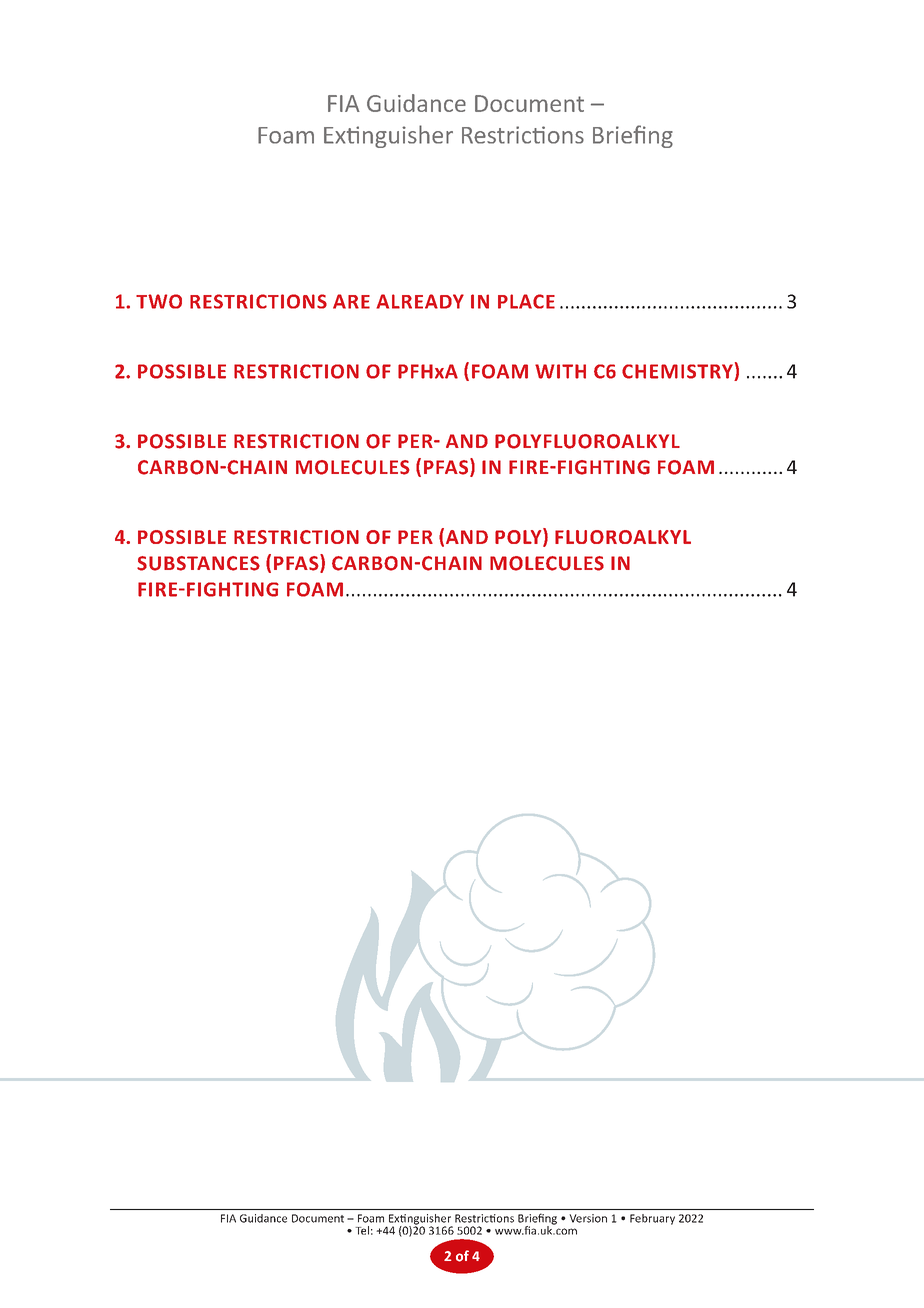 The height and width of the page is (1308, 924). Describe the element at coordinates (159, 301) in the page. I see `TWO` at that location.
